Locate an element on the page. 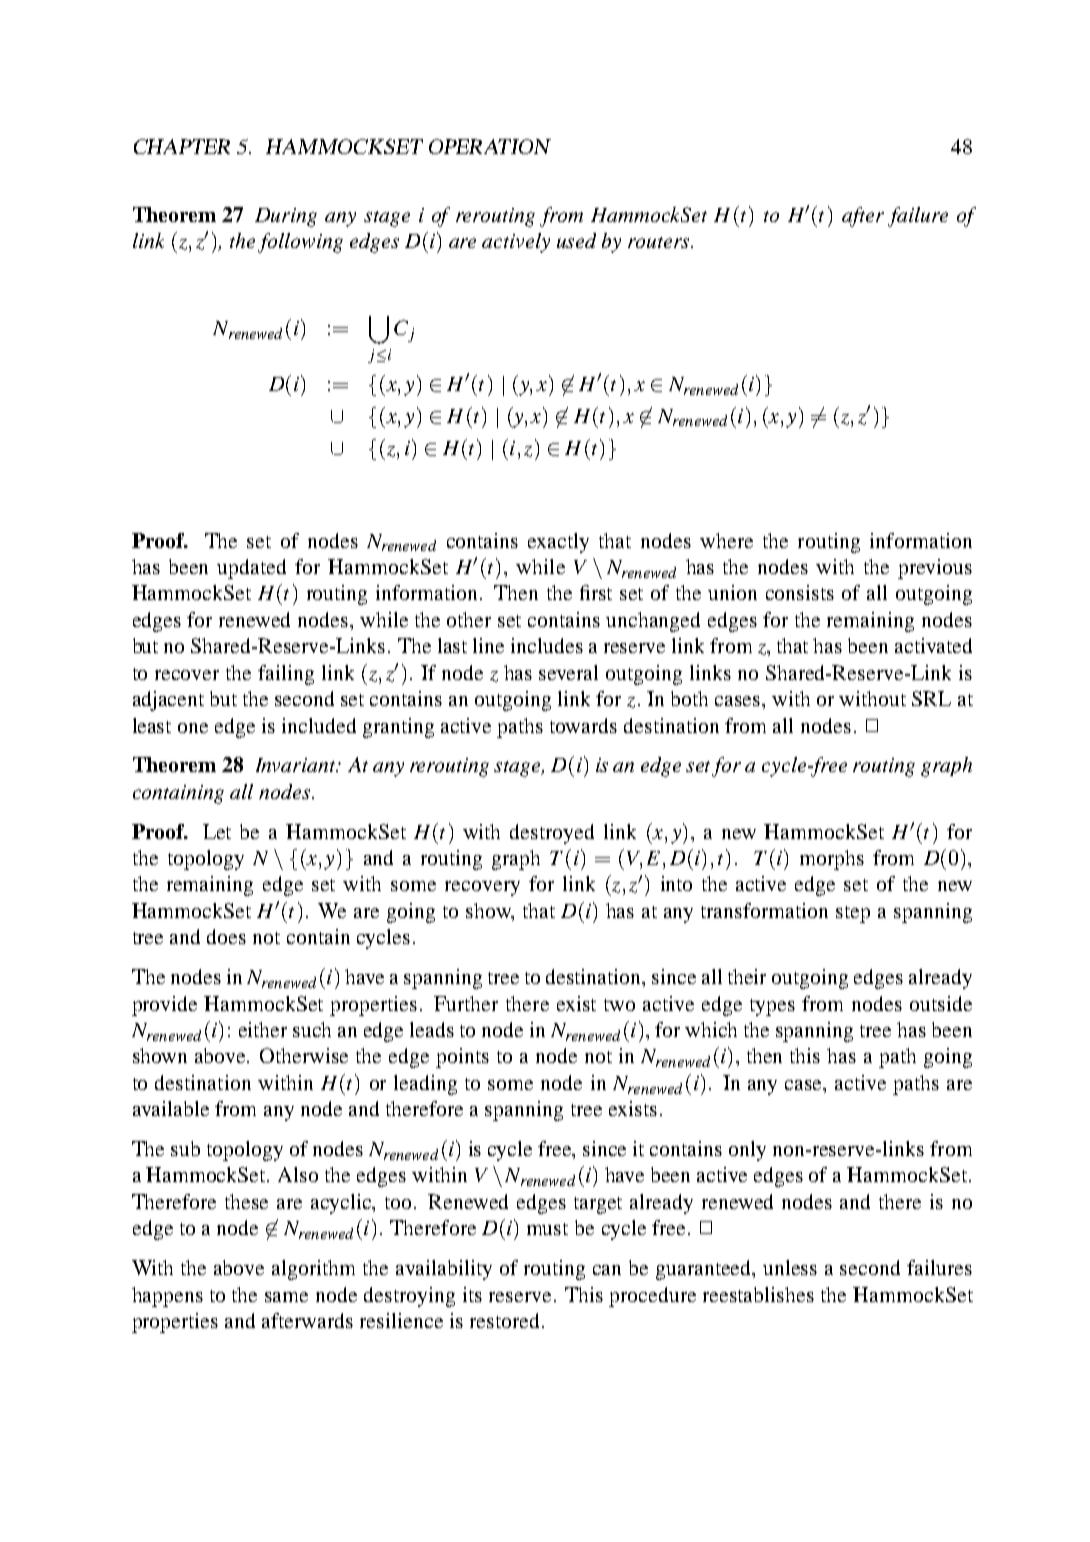 The image size is (1090, 1542). used is located at coordinates (576, 240).
